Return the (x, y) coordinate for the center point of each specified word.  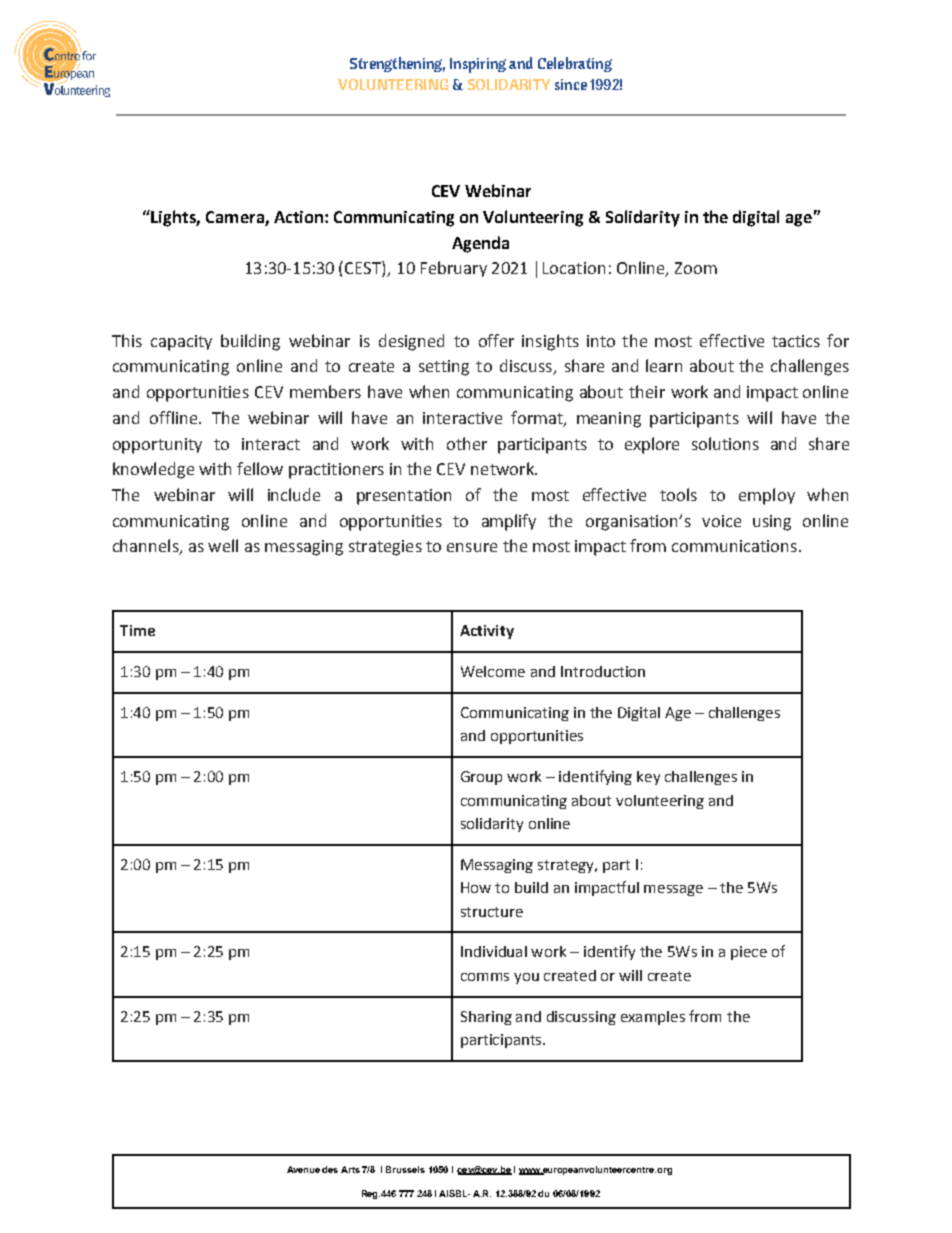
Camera (236, 218)
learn (664, 365)
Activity (487, 632)
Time (137, 630)
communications (734, 546)
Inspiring (478, 65)
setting (444, 368)
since (571, 84)
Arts (350, 1169)
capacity (181, 343)
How (476, 887)
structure (492, 912)
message (673, 890)
